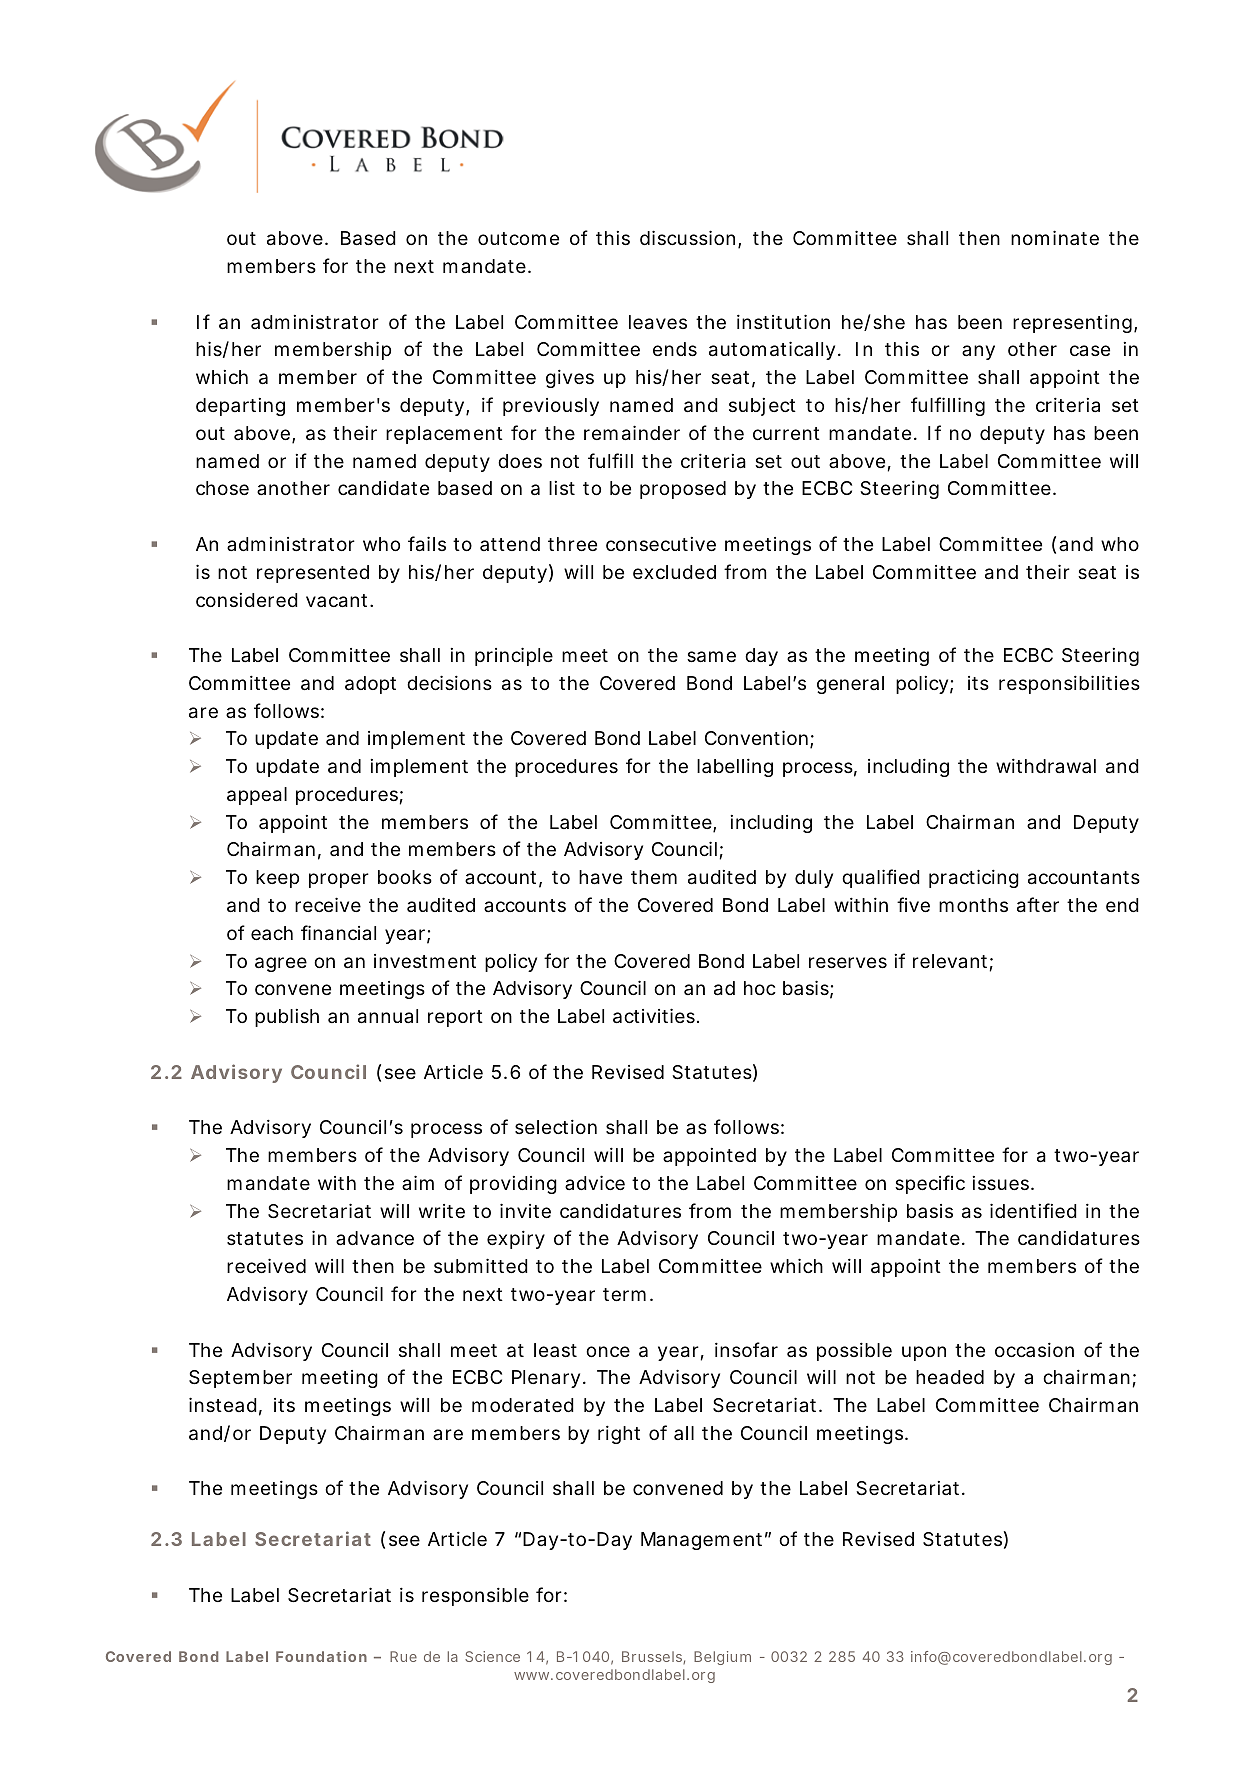 Image resolution: width=1260 pixels, height=1782 pixels. Describe the element at coordinates (240, 407) in the page. I see `departing` at that location.
